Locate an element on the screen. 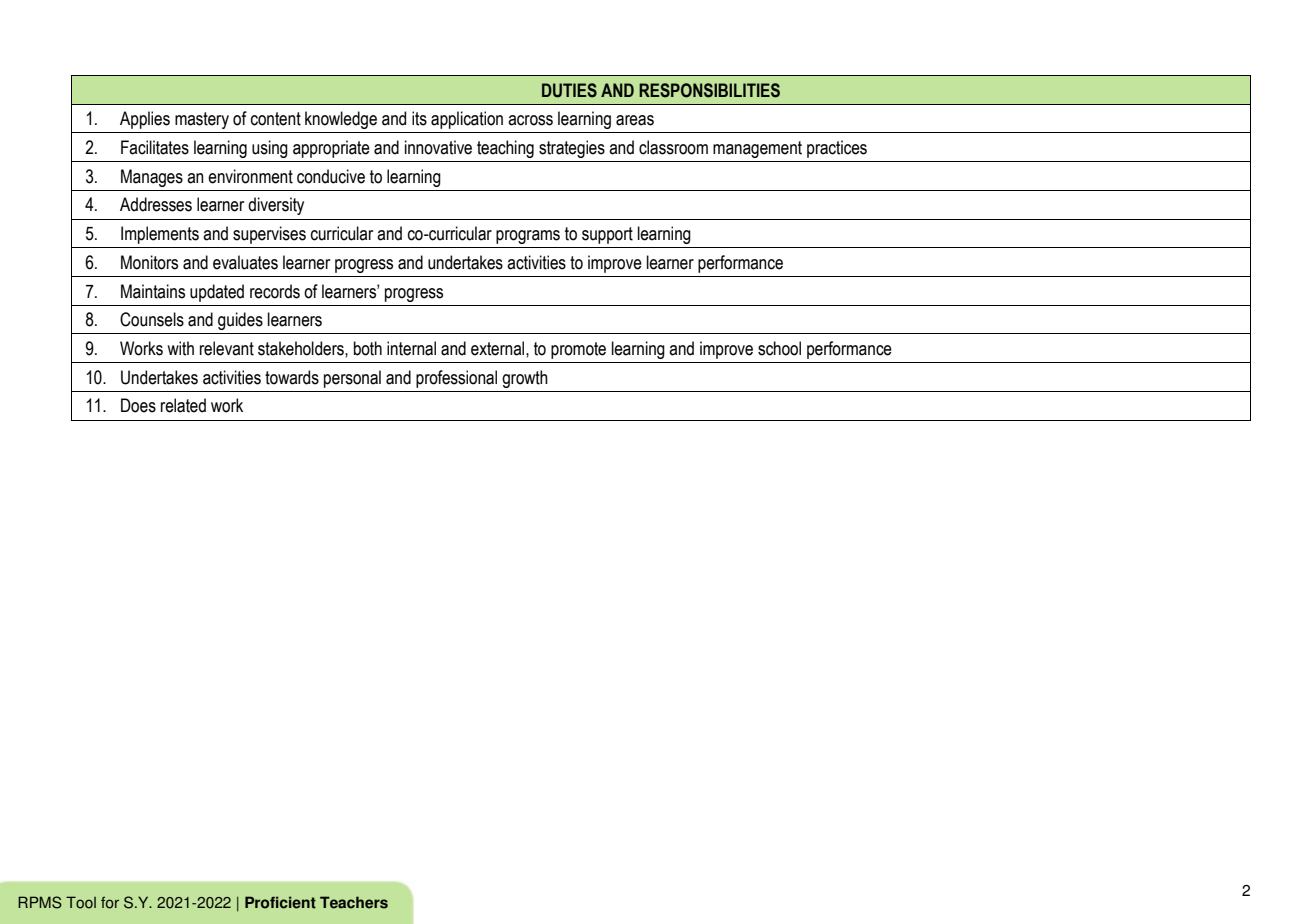  school is located at coordinates (779, 348).
